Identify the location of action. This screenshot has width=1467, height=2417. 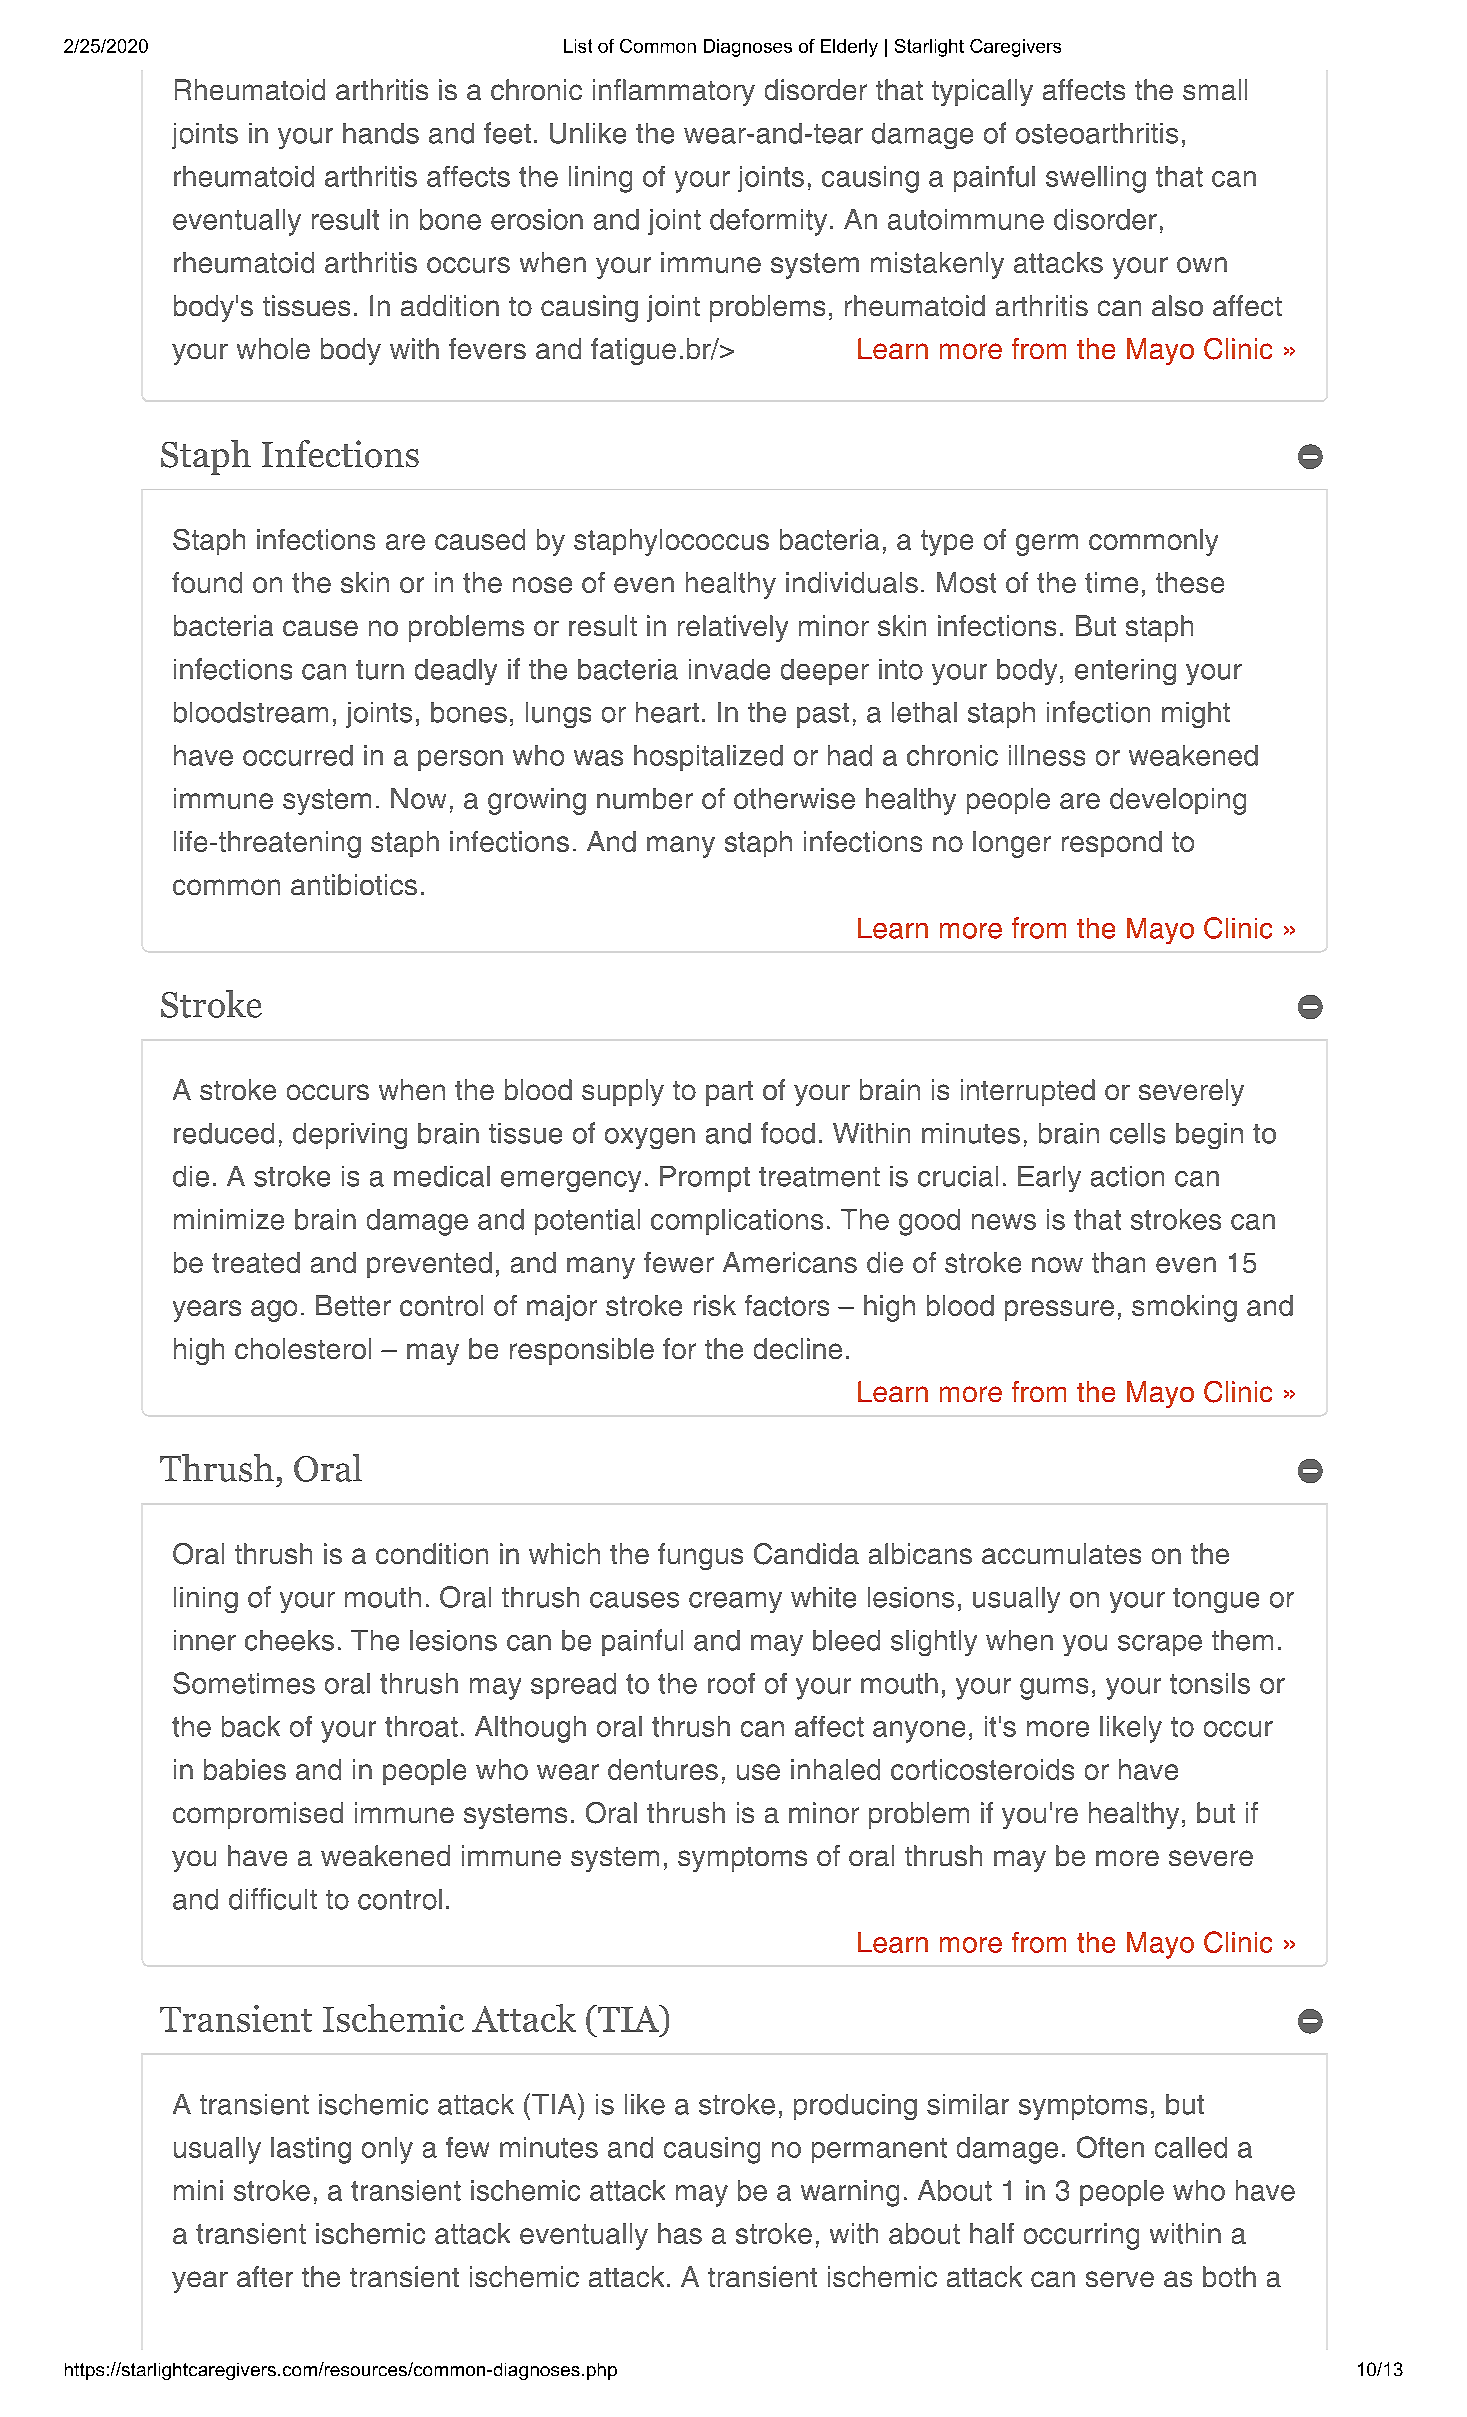
(1127, 1176).
